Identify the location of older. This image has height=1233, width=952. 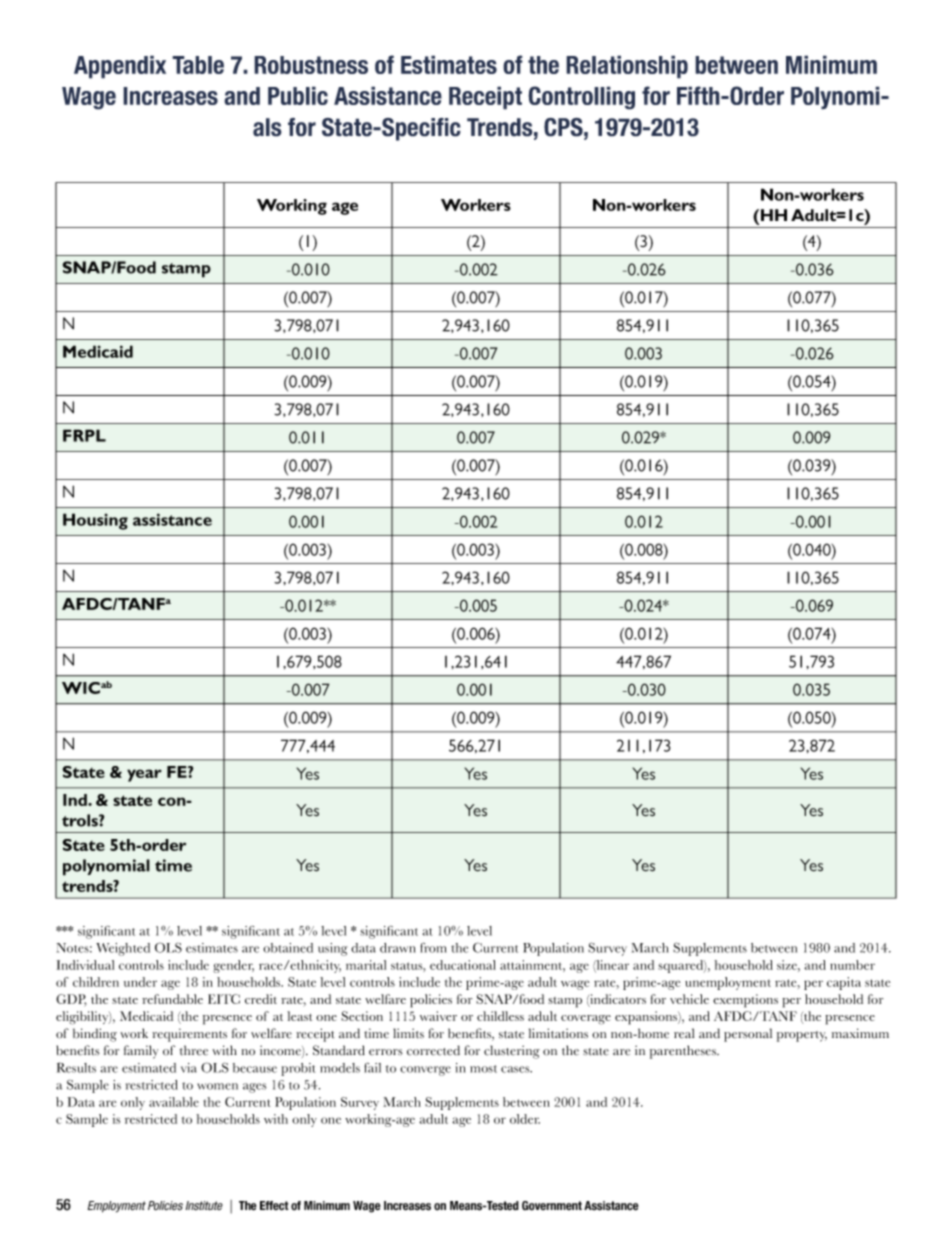
(525, 1119).
